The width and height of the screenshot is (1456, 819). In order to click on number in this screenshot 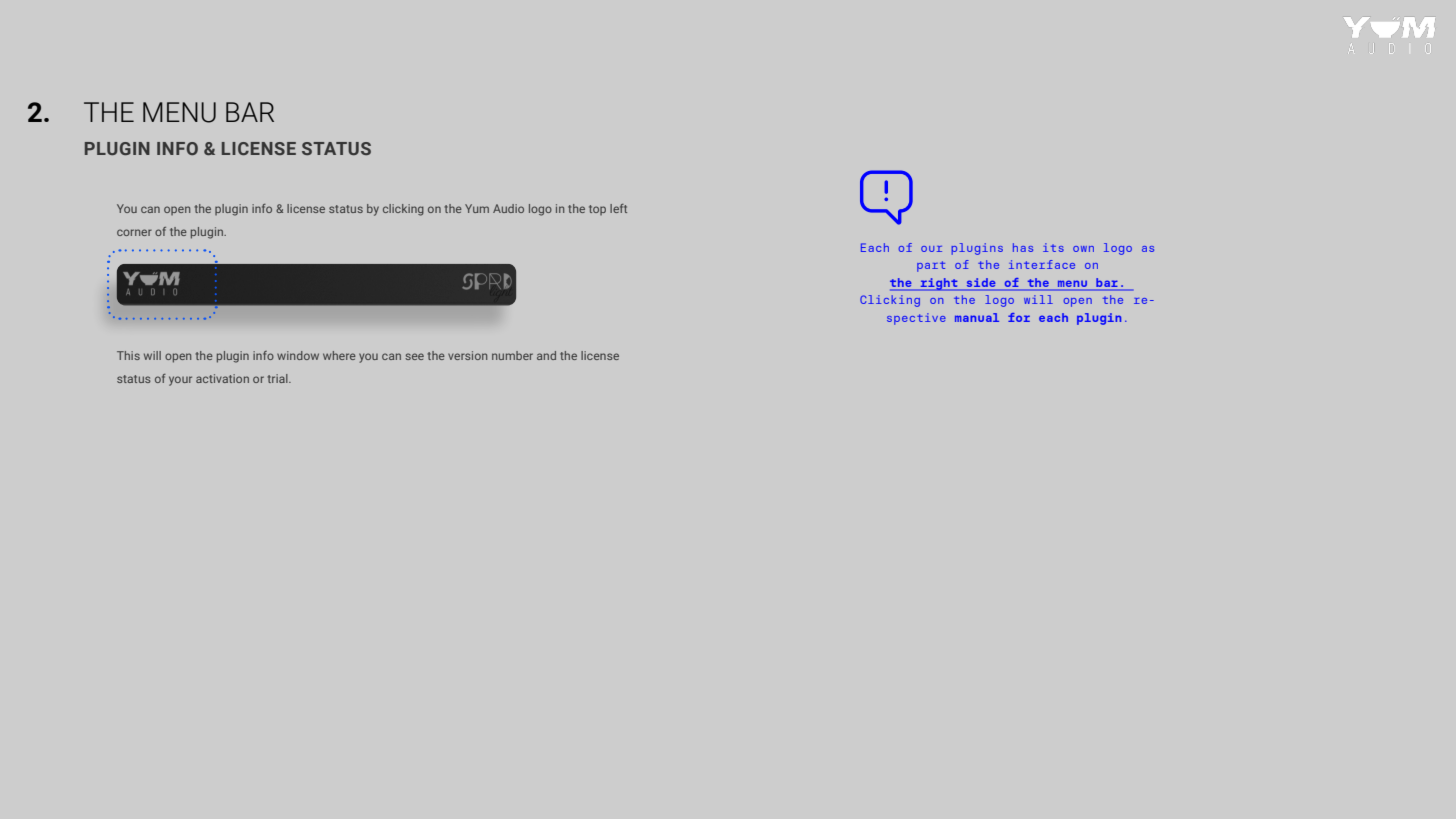, I will do `click(512, 355)`.
